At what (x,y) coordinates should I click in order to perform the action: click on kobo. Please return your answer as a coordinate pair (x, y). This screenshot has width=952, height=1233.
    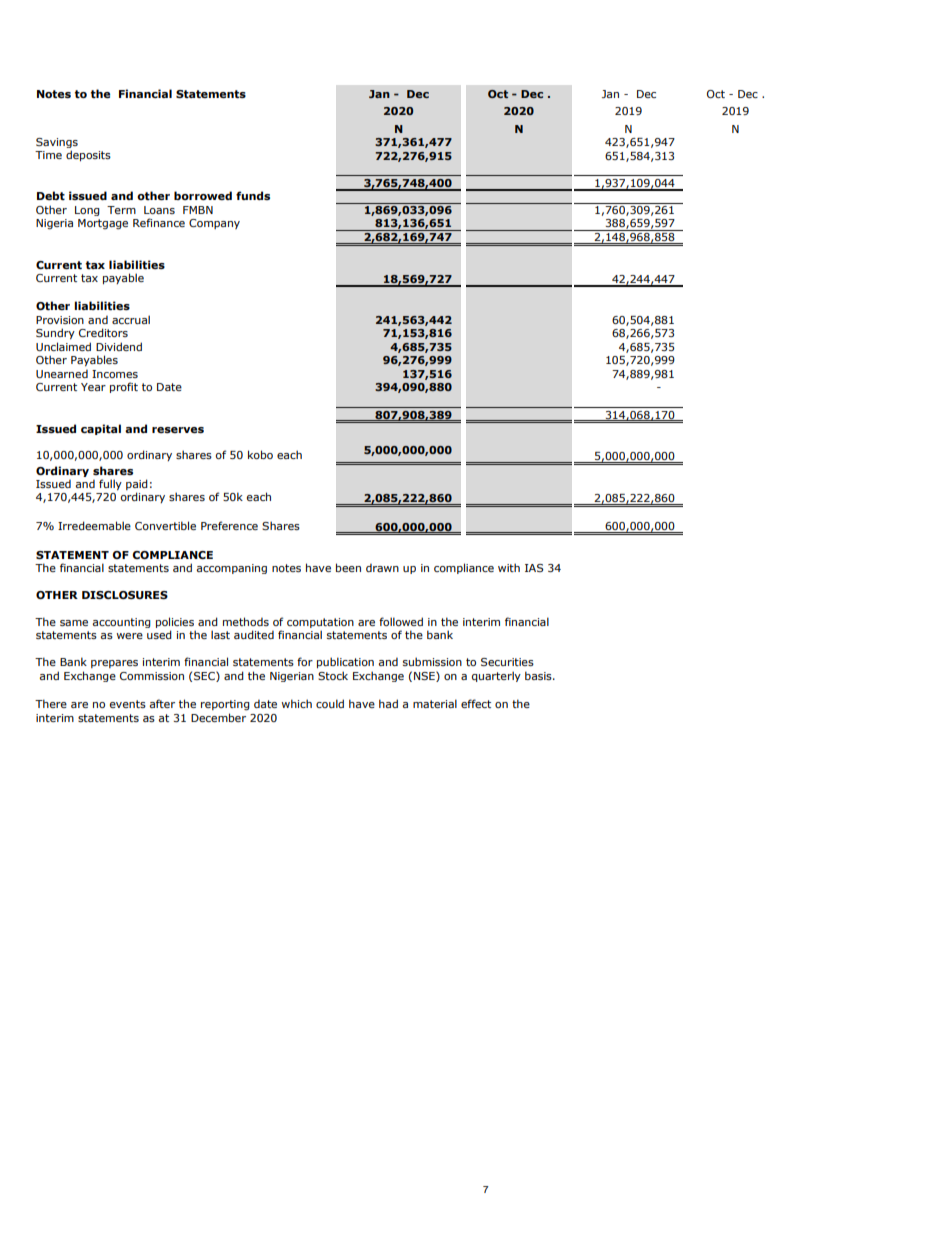
    Looking at the image, I should click on (260, 454).
